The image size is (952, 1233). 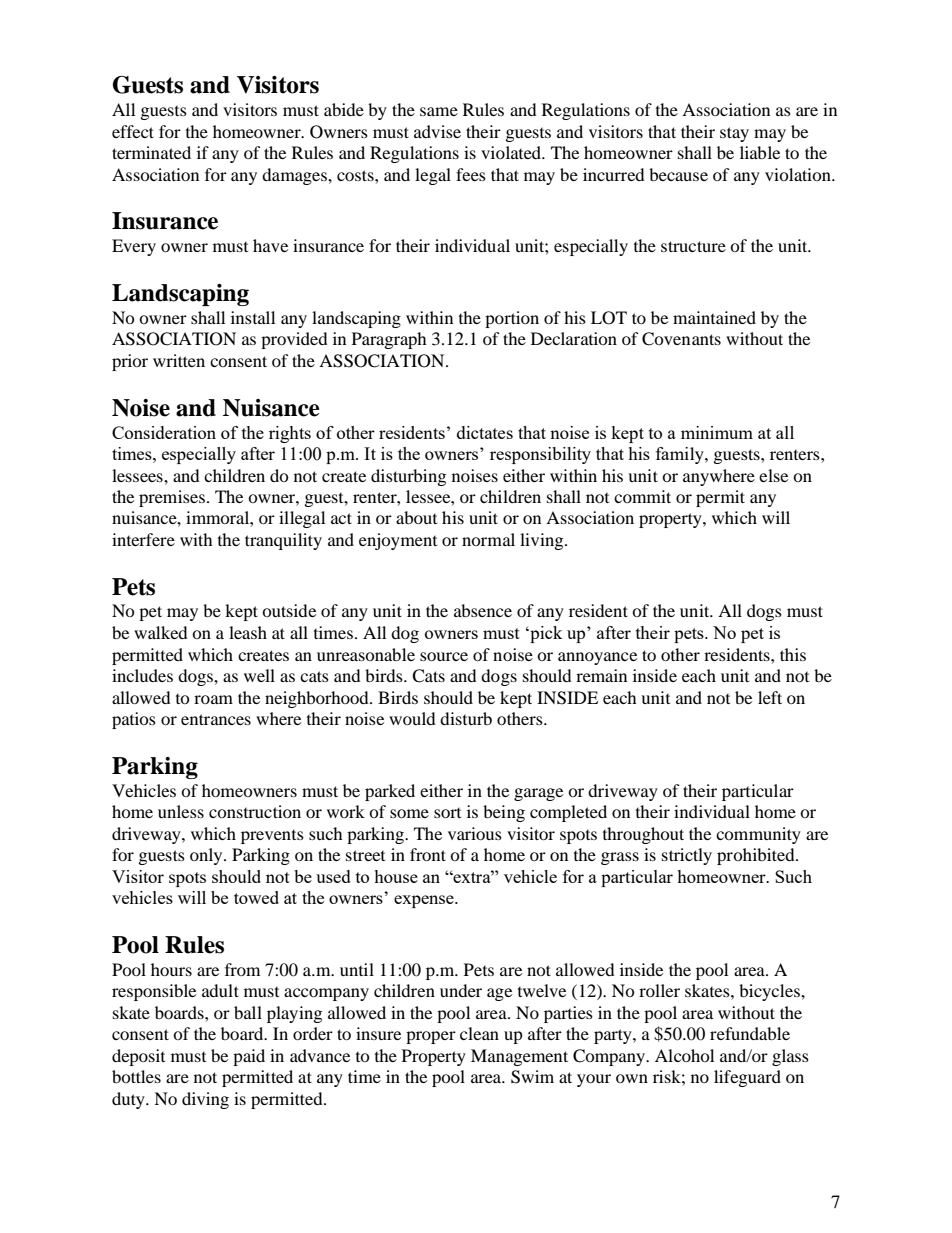 I want to click on Covenants, so click(x=681, y=339).
